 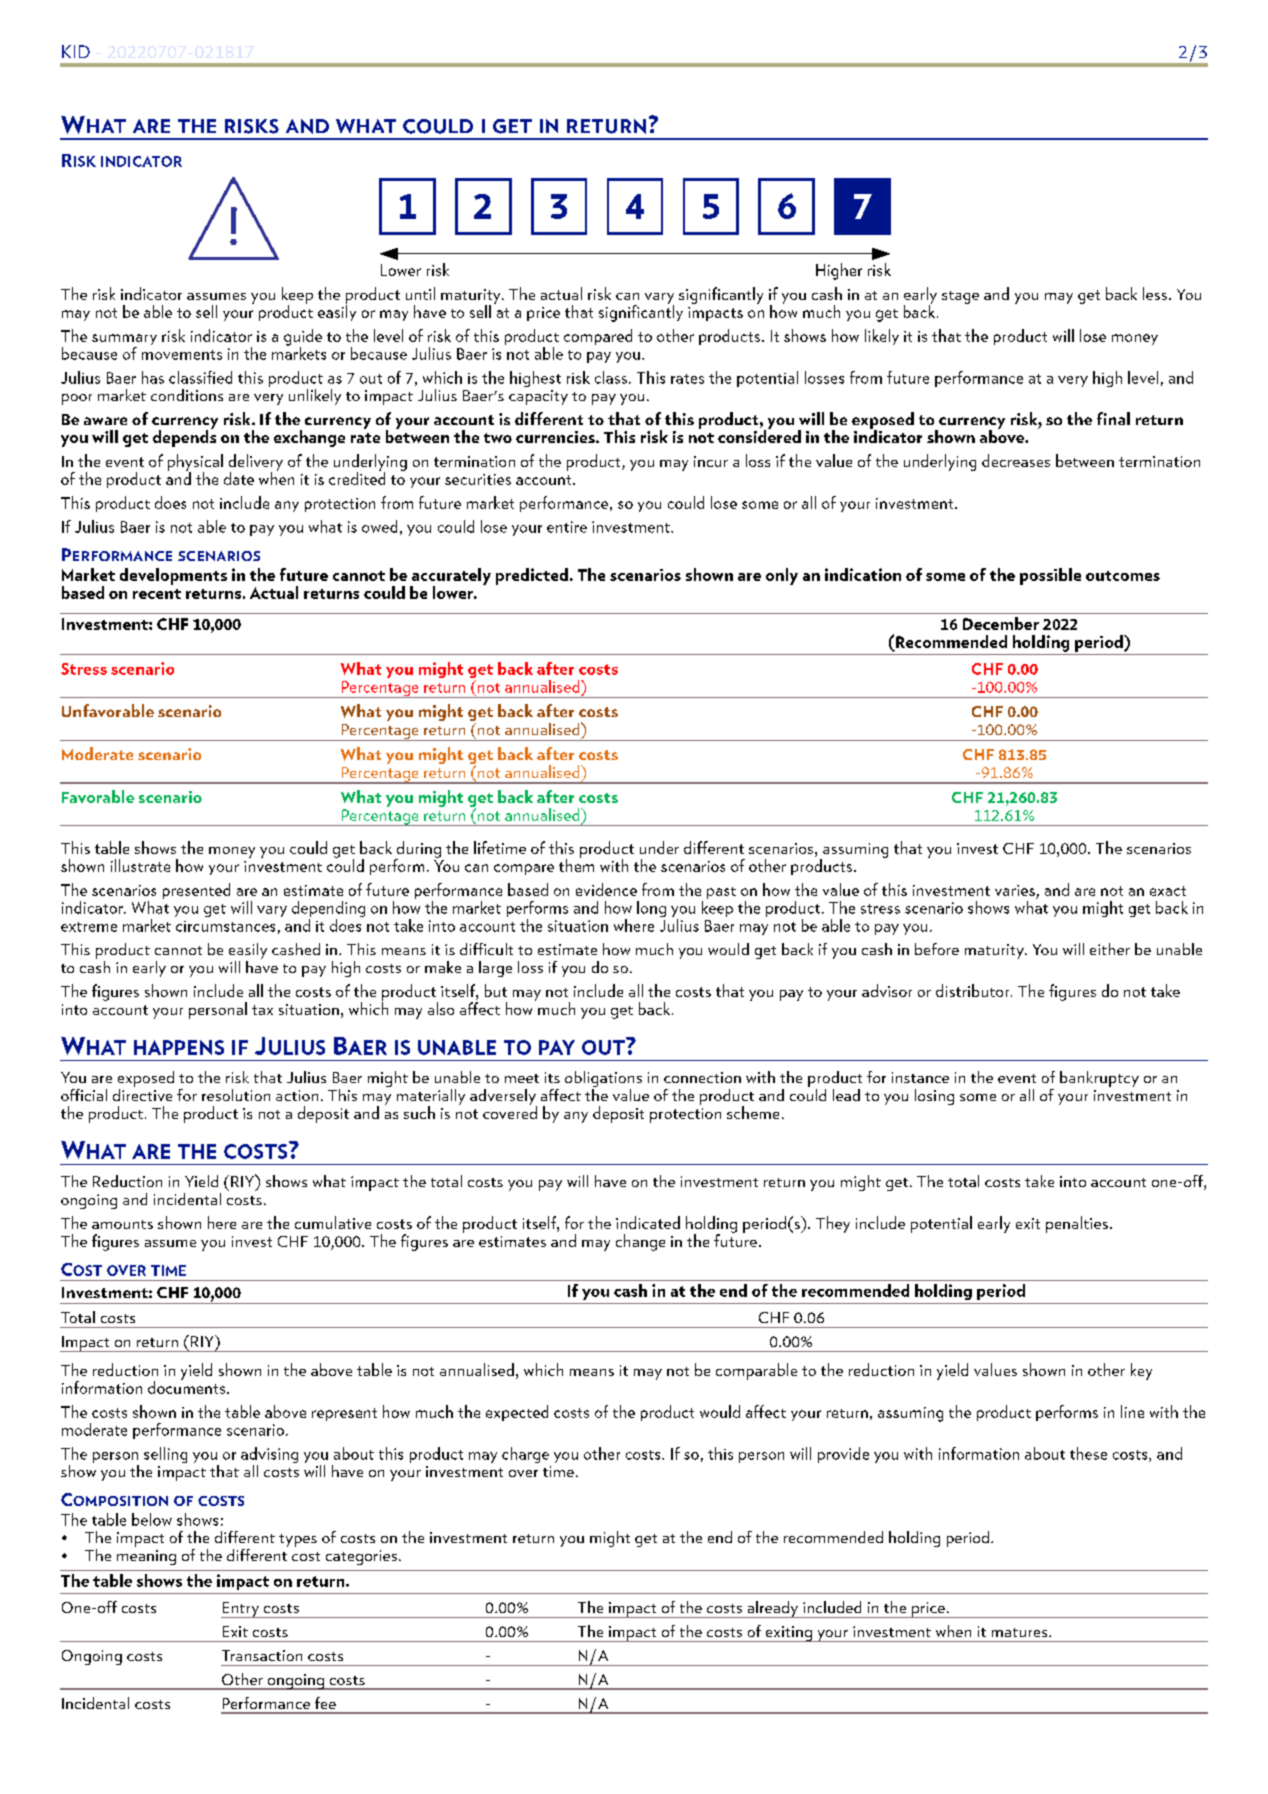 I want to click on Entry, so click(x=241, y=1610).
